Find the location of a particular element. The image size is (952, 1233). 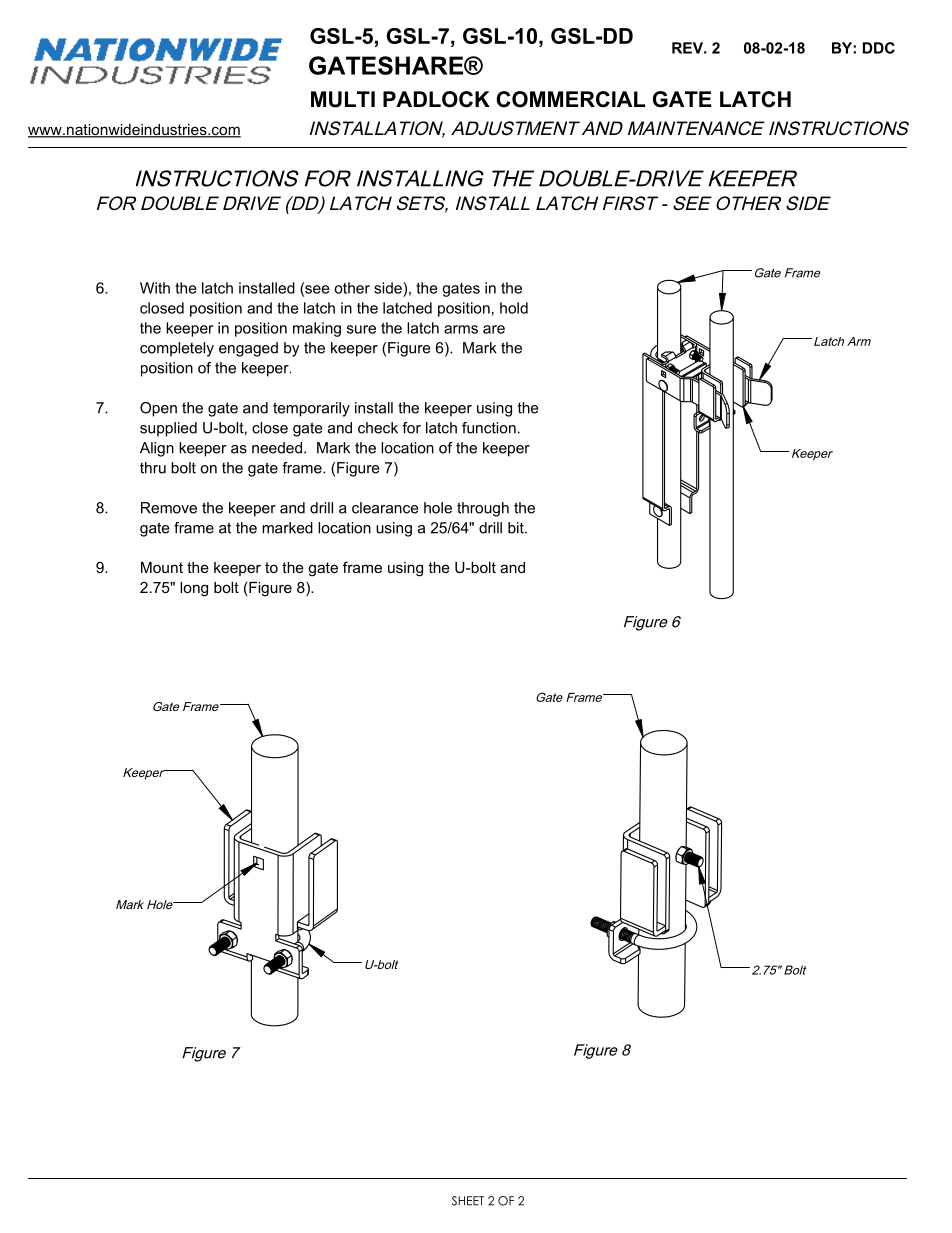

function is located at coordinates (489, 428).
